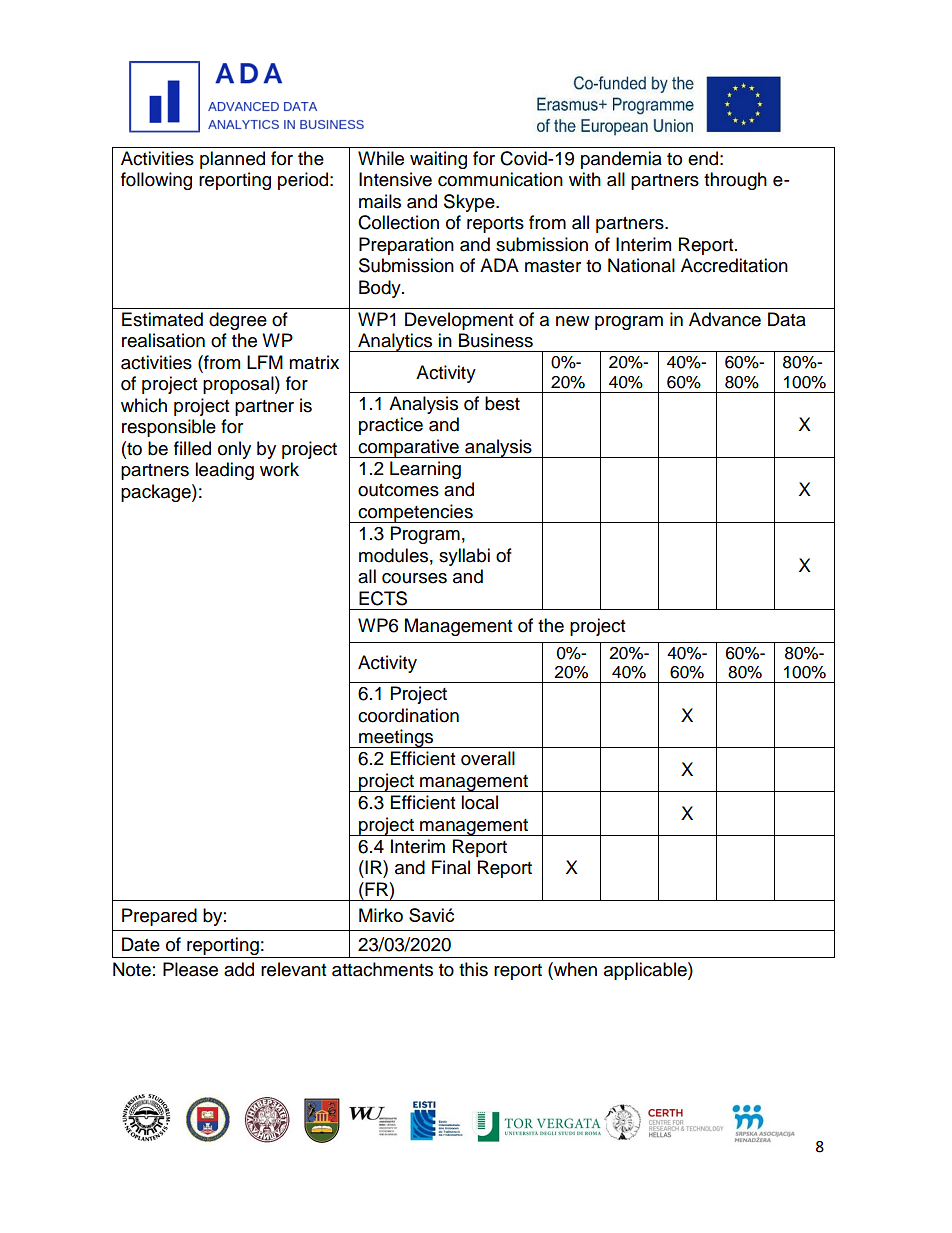  Describe the element at coordinates (464, 557) in the screenshot. I see `syllabi` at that location.
